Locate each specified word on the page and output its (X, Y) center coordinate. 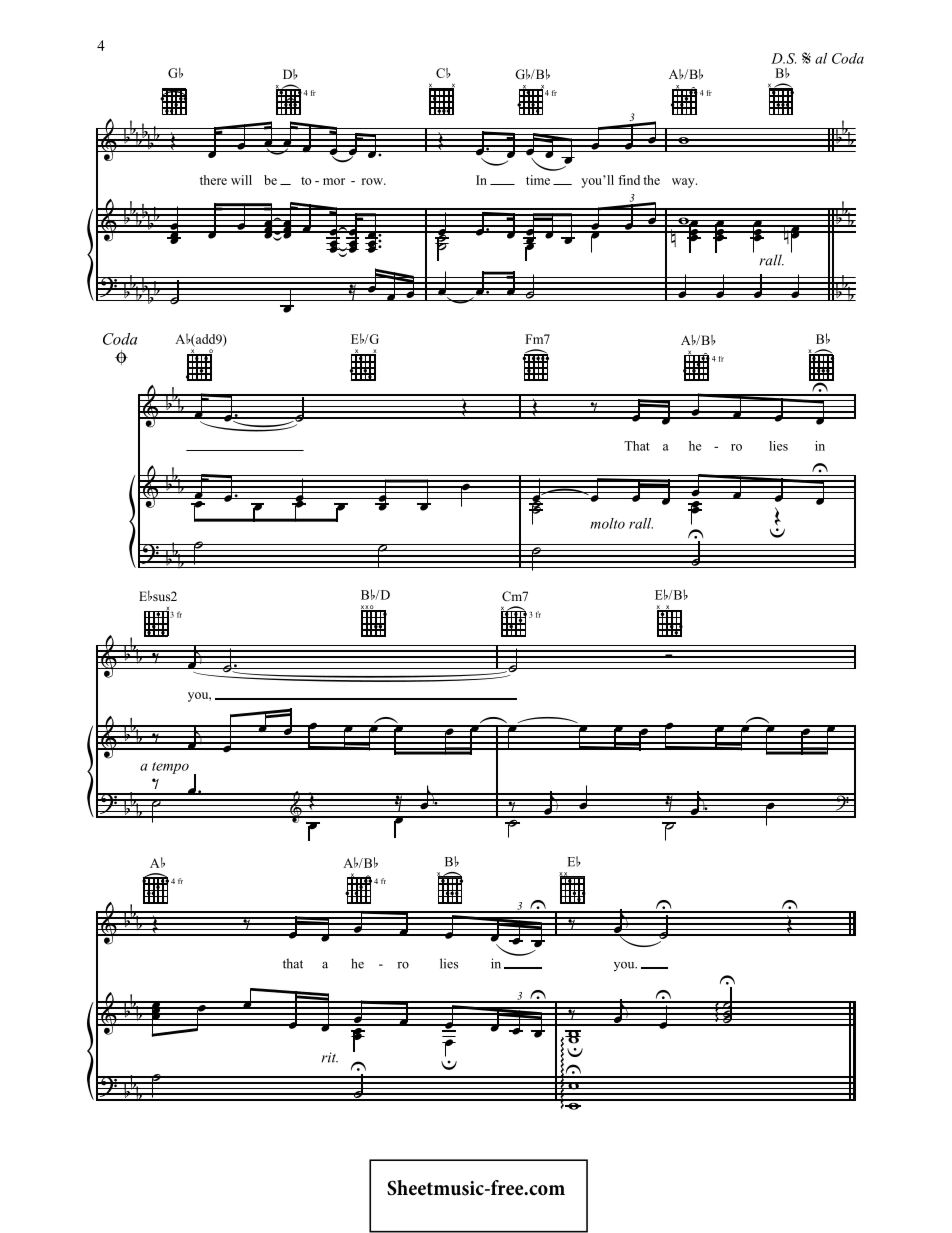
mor (334, 181)
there (213, 180)
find (629, 180)
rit (329, 1057)
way (684, 183)
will (241, 180)
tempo (170, 768)
